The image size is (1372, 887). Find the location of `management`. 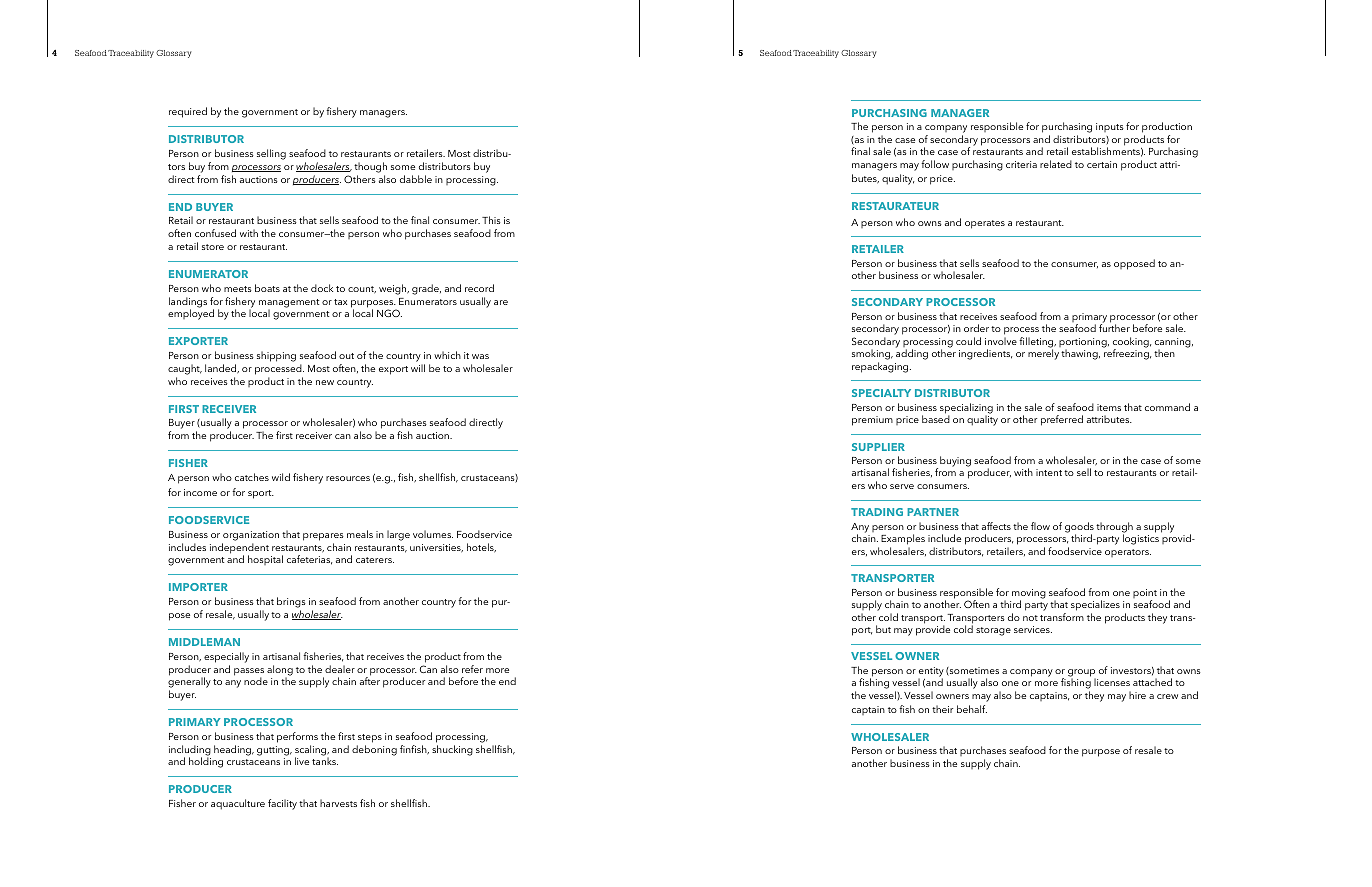

management is located at coordinates (289, 304).
